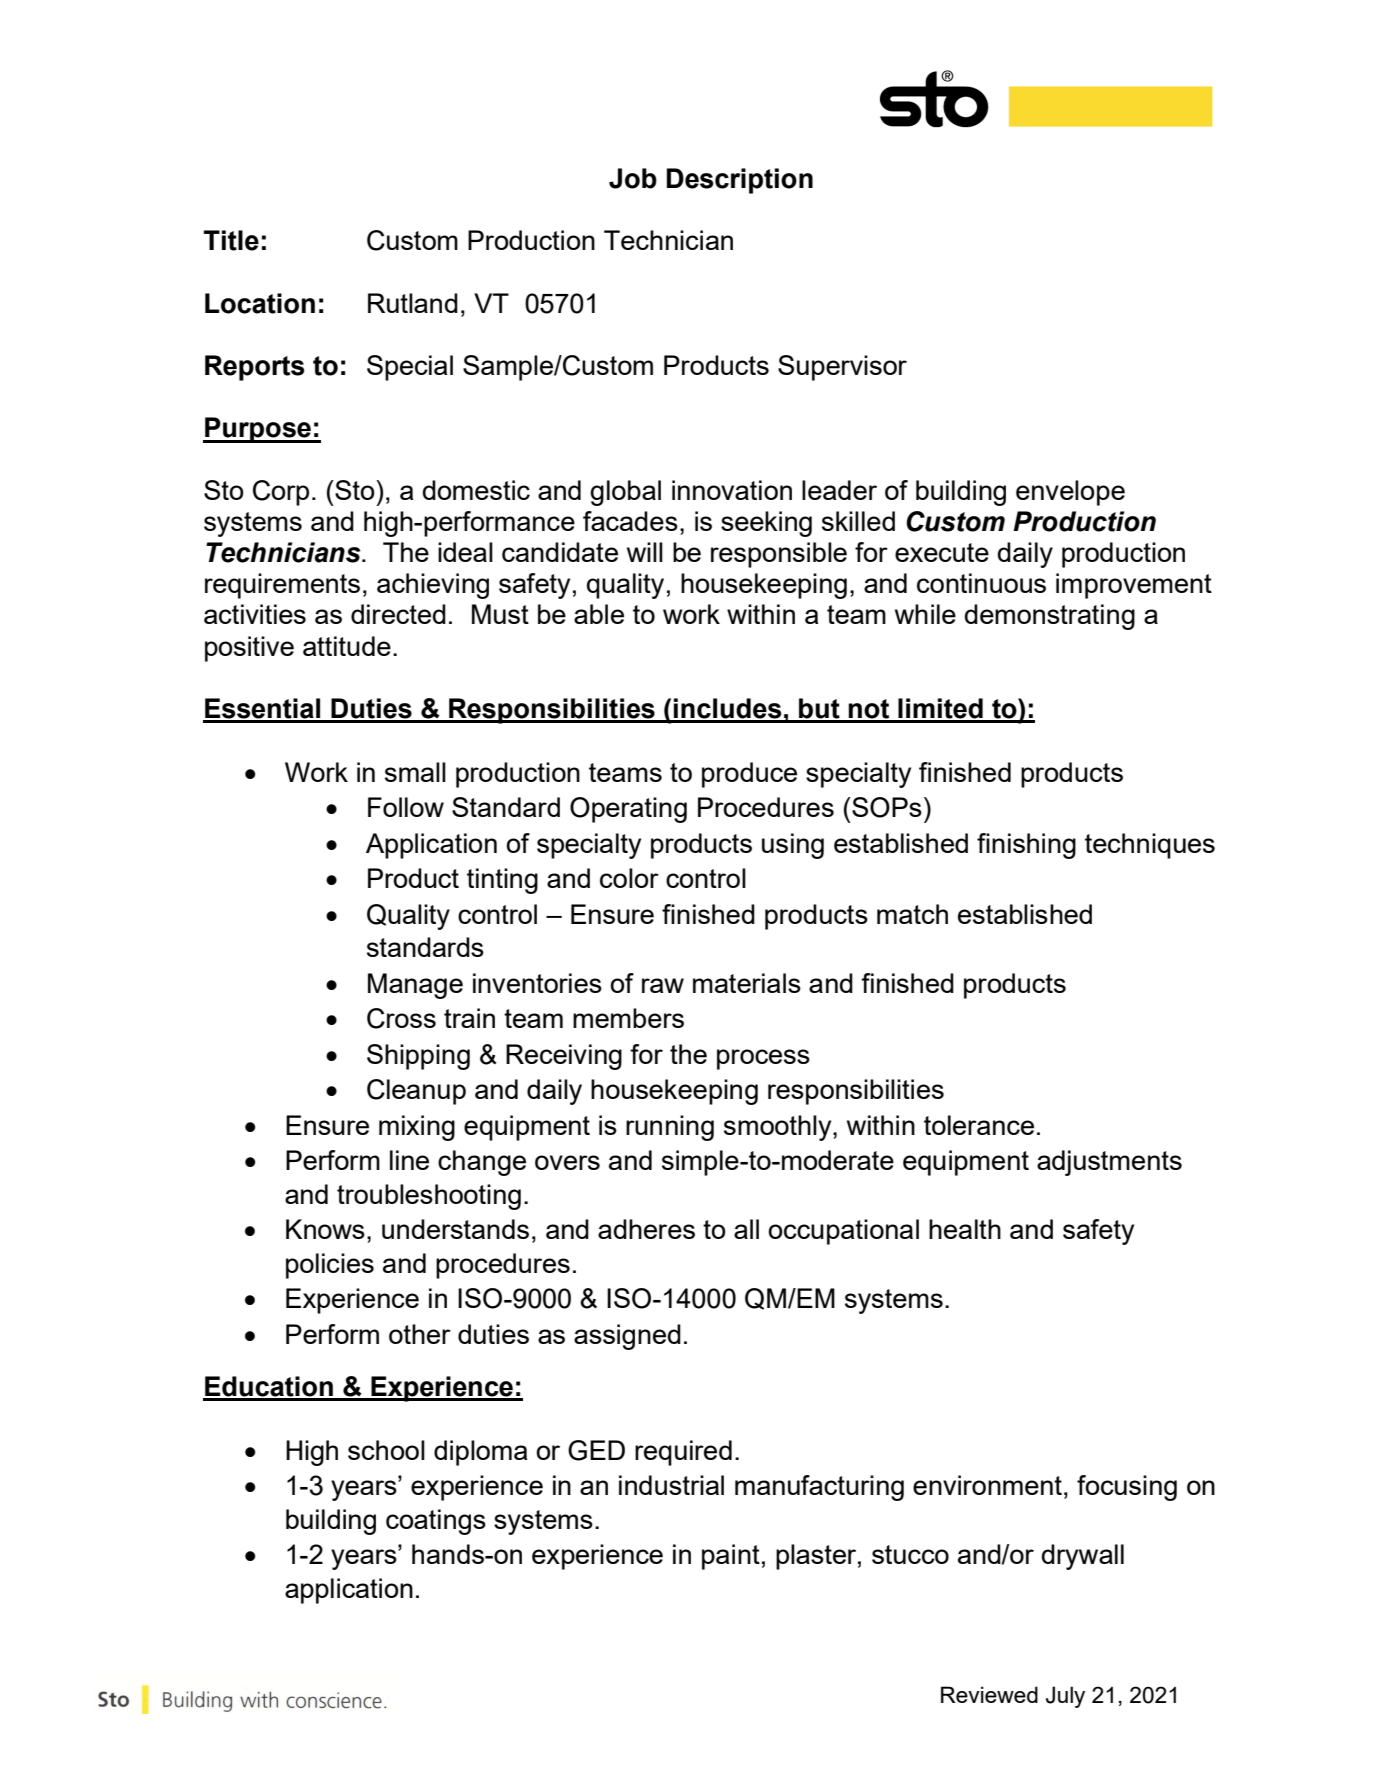 This document has height=1789, width=1383. I want to click on Description, so click(740, 181).
